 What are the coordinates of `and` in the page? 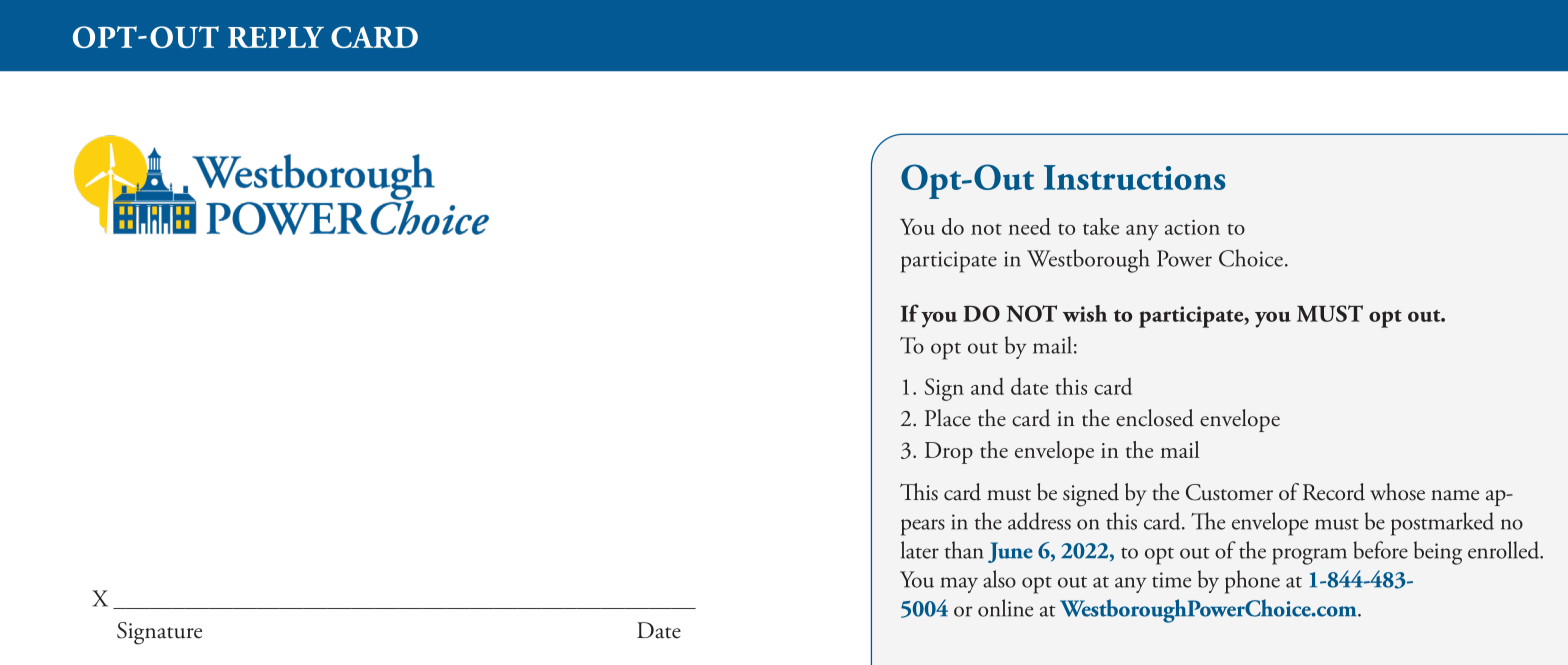 It's located at (987, 386).
